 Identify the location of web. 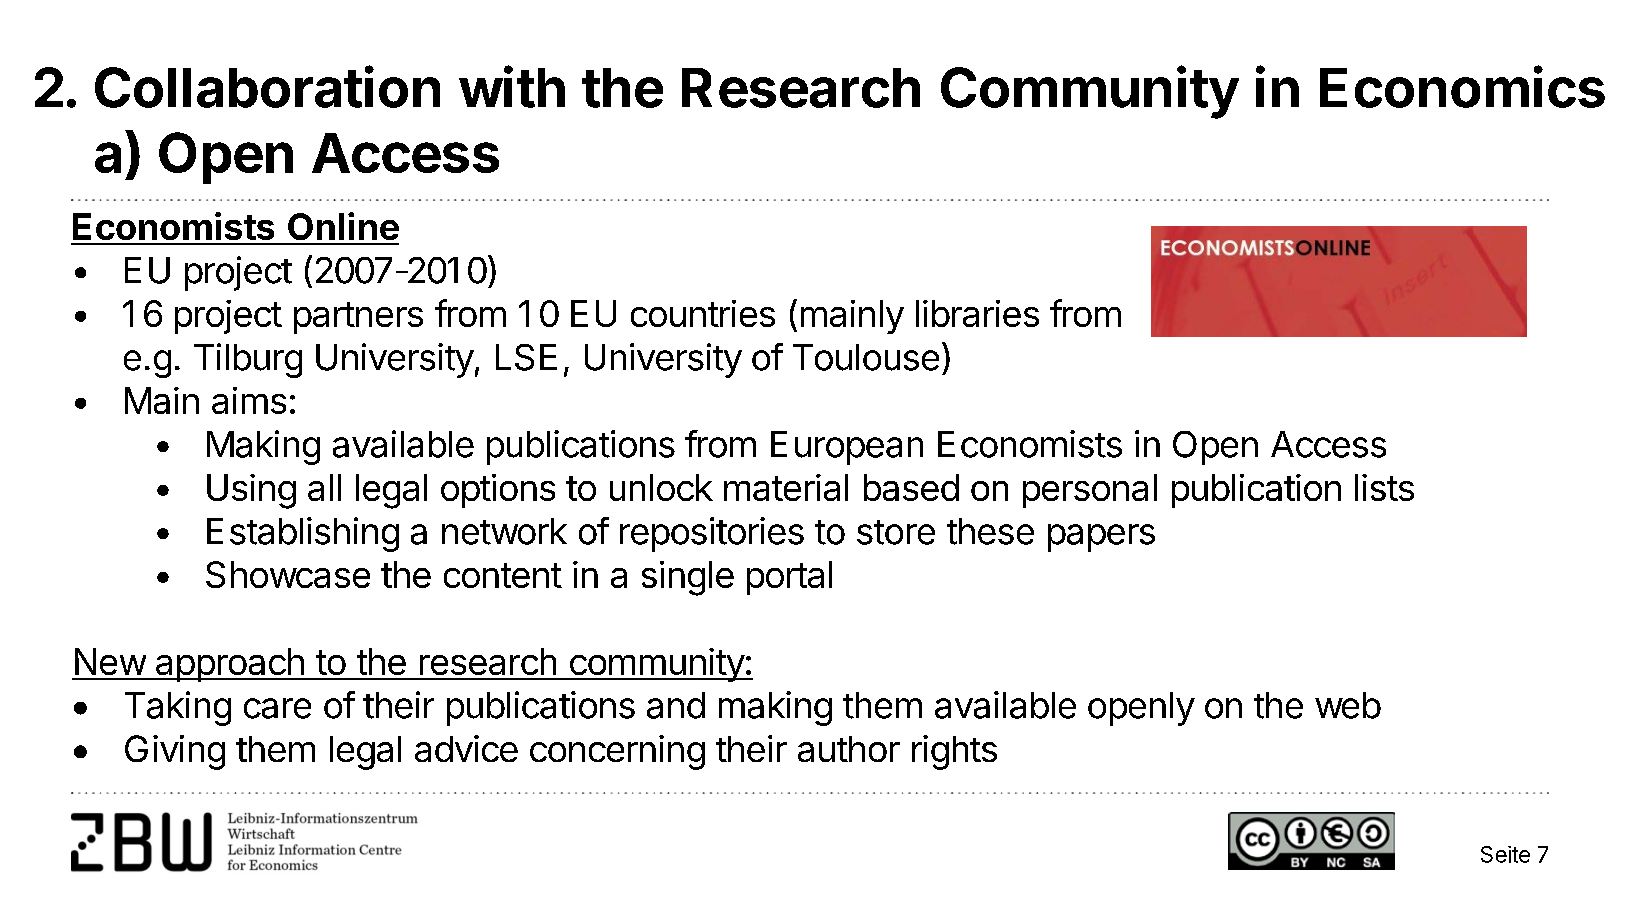
(1348, 705).
